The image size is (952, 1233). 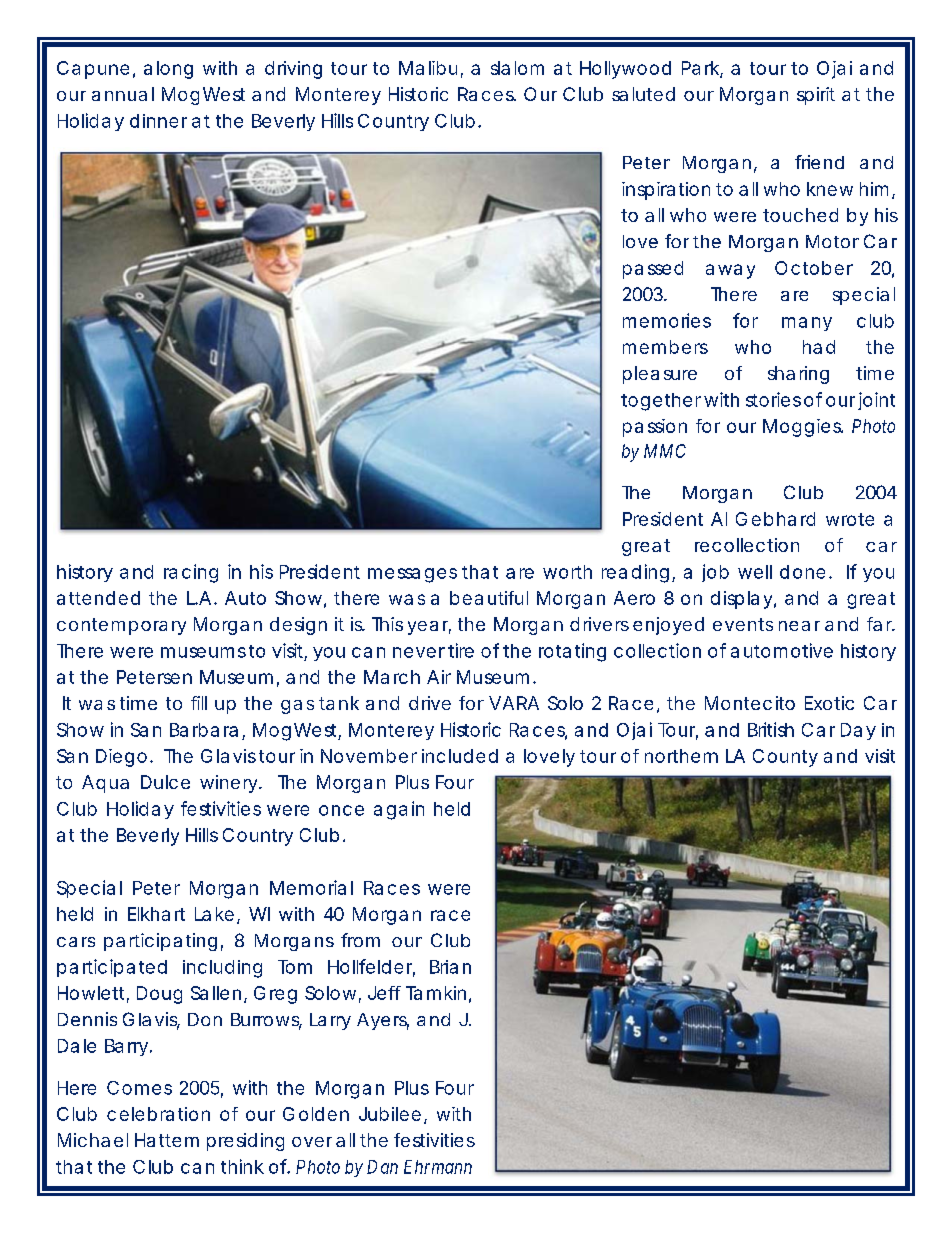 What do you see at coordinates (799, 626) in the document?
I see `near` at bounding box center [799, 626].
